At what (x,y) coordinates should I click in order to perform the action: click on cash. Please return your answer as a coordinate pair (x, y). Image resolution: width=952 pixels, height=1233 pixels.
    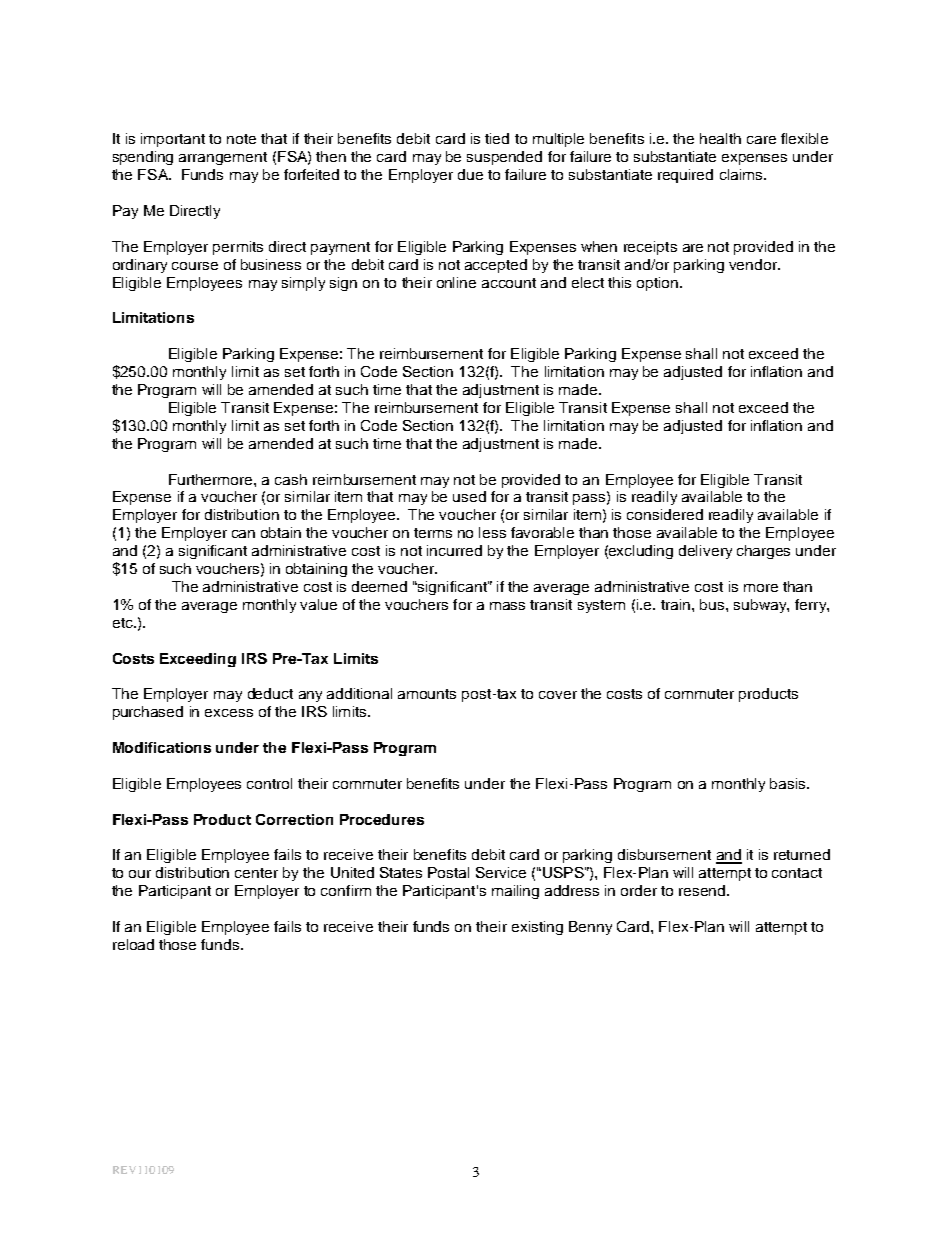
    Looking at the image, I should click on (291, 479).
